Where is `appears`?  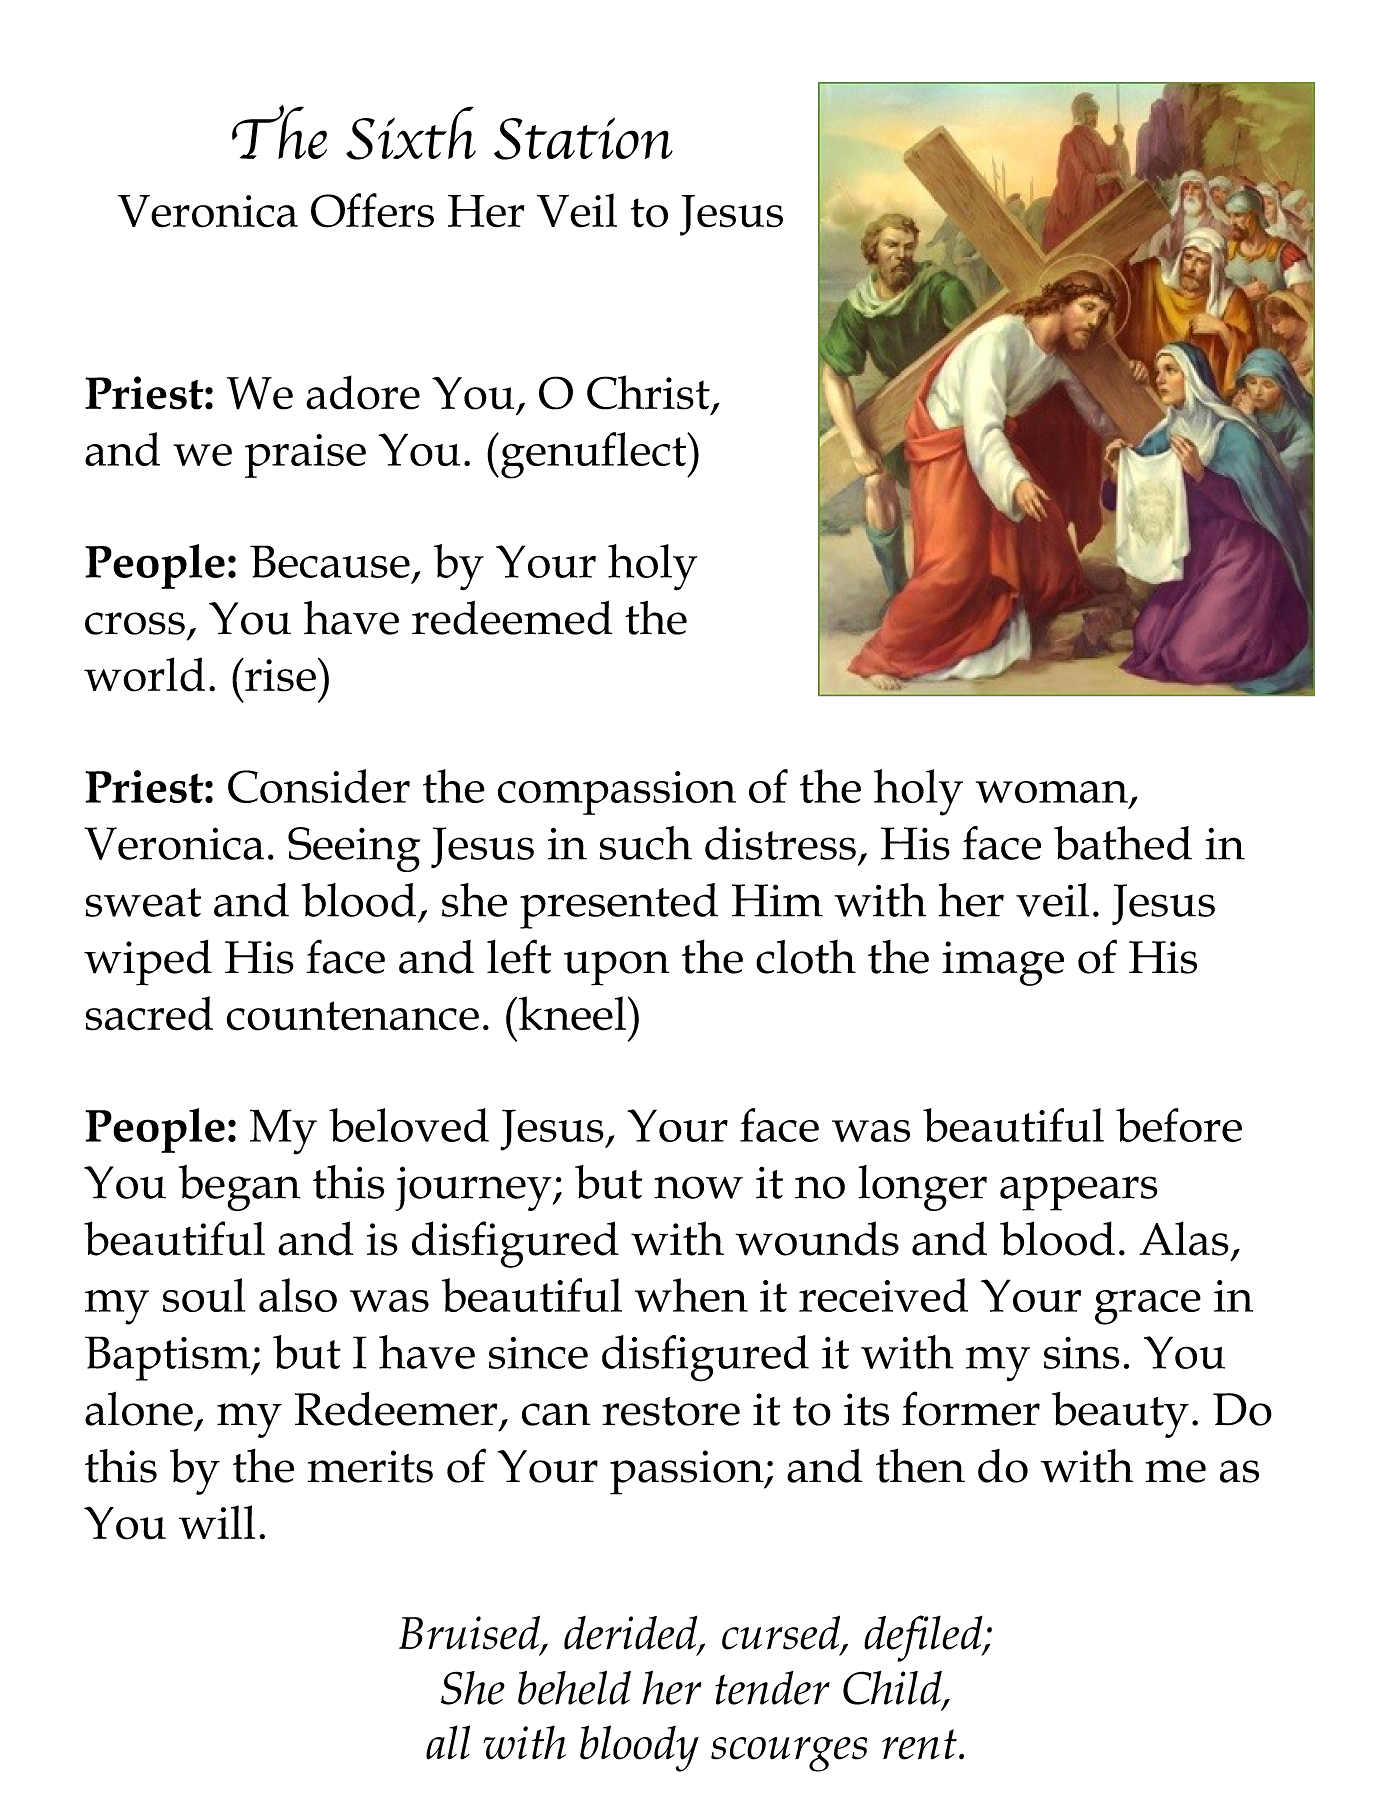
appears is located at coordinates (1079, 1193).
